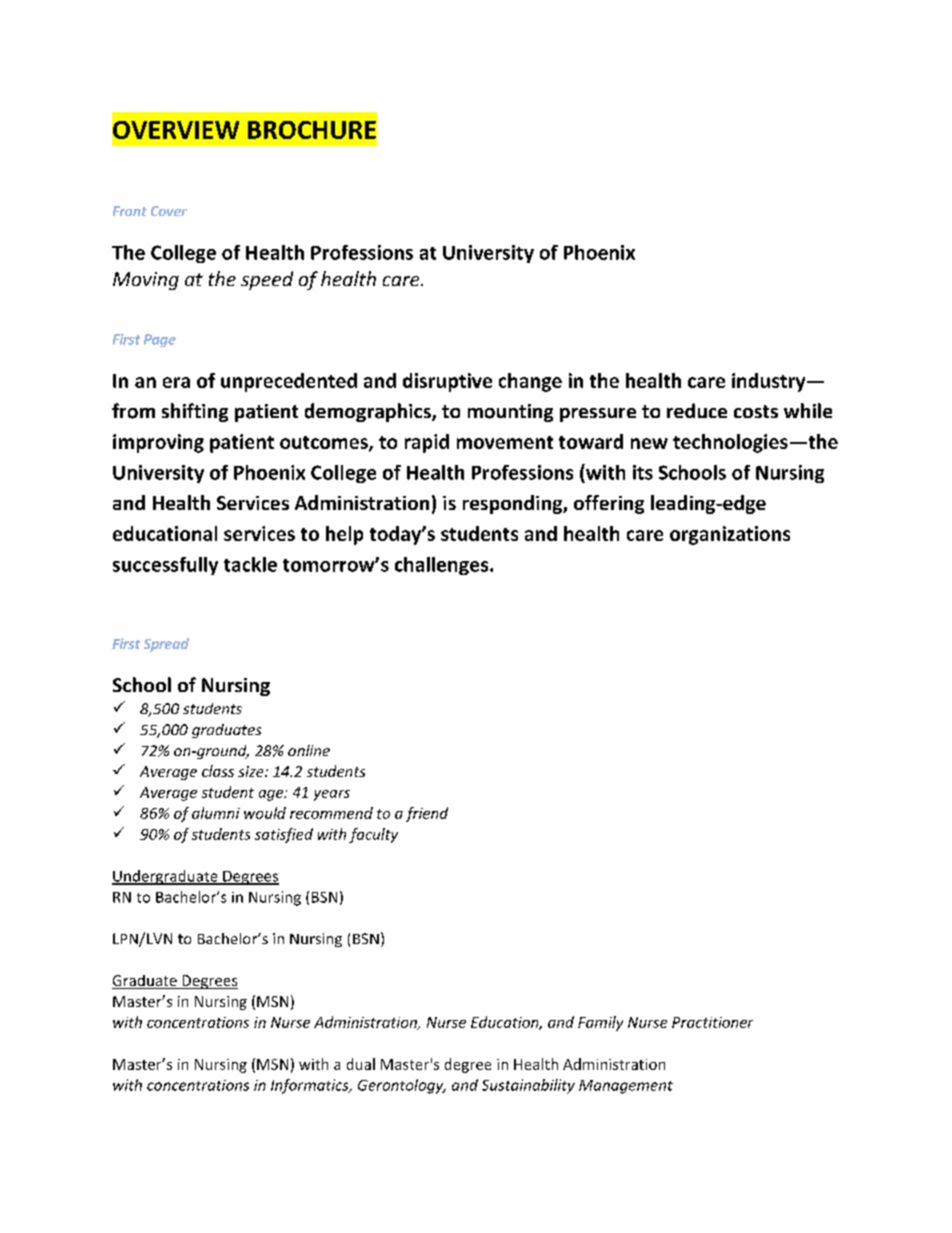 The image size is (952, 1233). What do you see at coordinates (169, 211) in the image?
I see `Cover` at bounding box center [169, 211].
